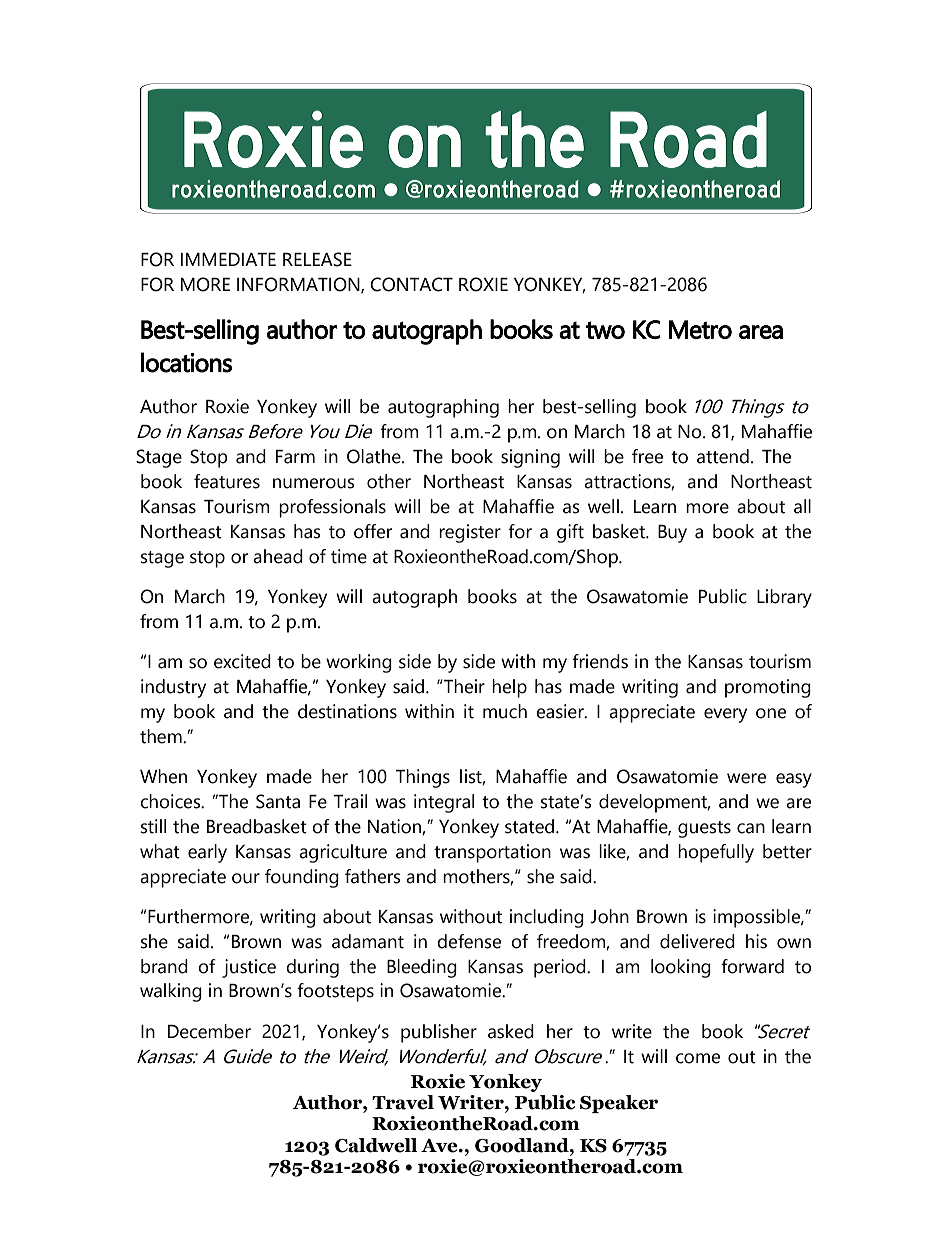 The height and width of the screenshot is (1233, 952). I want to click on Metro, so click(700, 329).
